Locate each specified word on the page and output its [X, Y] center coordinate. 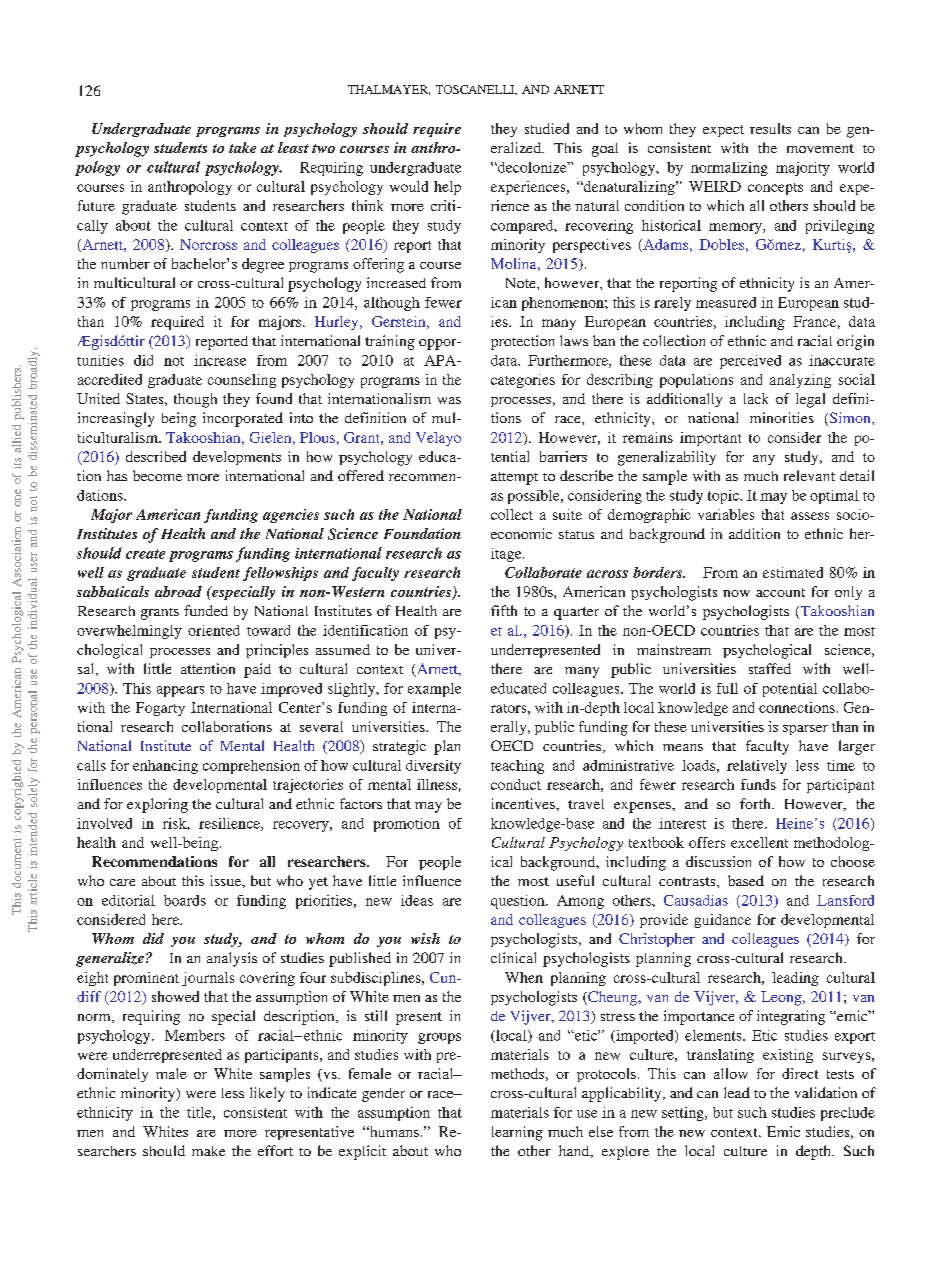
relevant [809, 475]
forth [756, 803]
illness [437, 784]
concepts [775, 189]
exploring [157, 805]
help [447, 188]
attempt [514, 478]
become [157, 475]
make [208, 1151]
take [242, 147]
